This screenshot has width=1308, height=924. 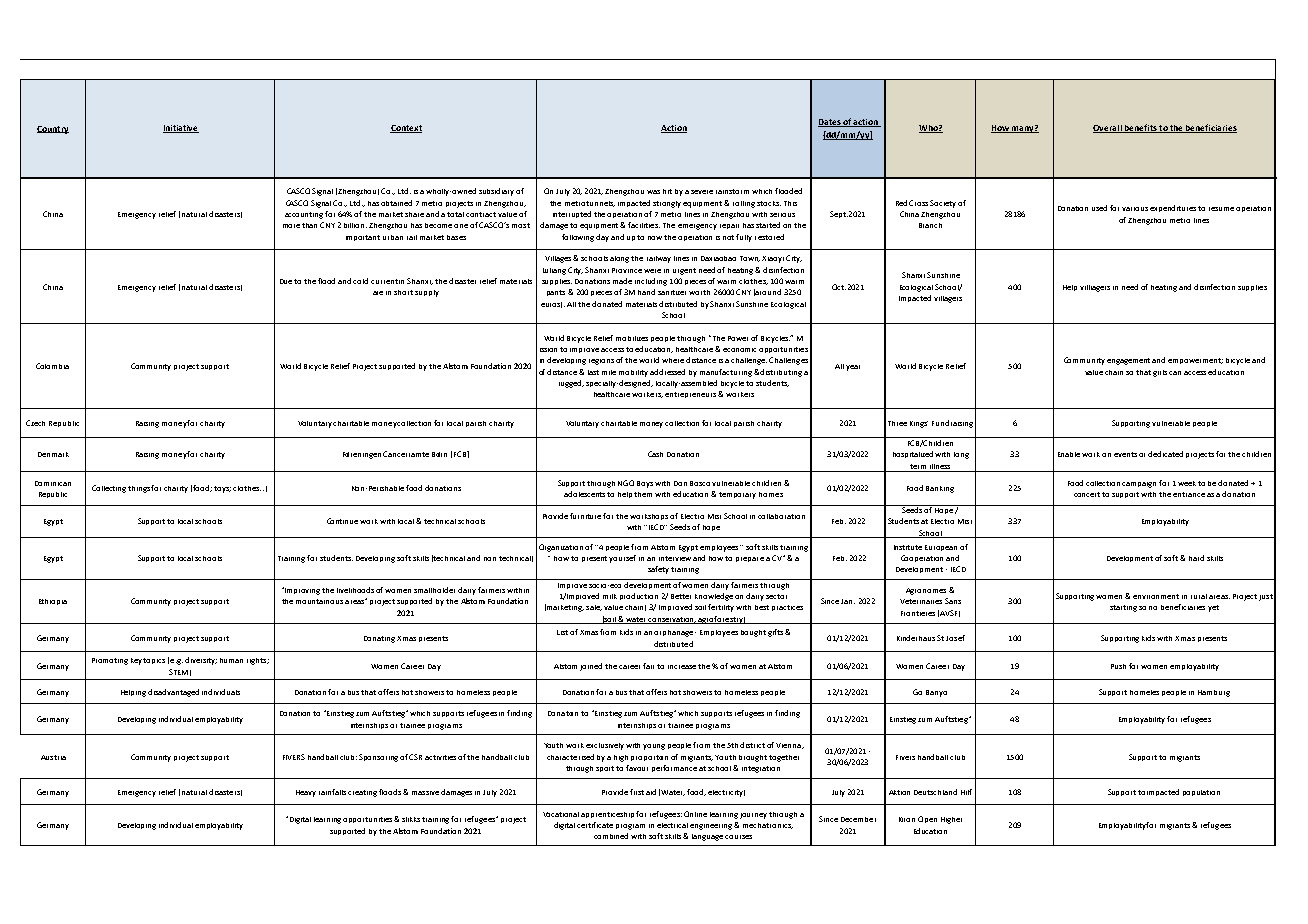 I want to click on Push, so click(x=1118, y=666).
